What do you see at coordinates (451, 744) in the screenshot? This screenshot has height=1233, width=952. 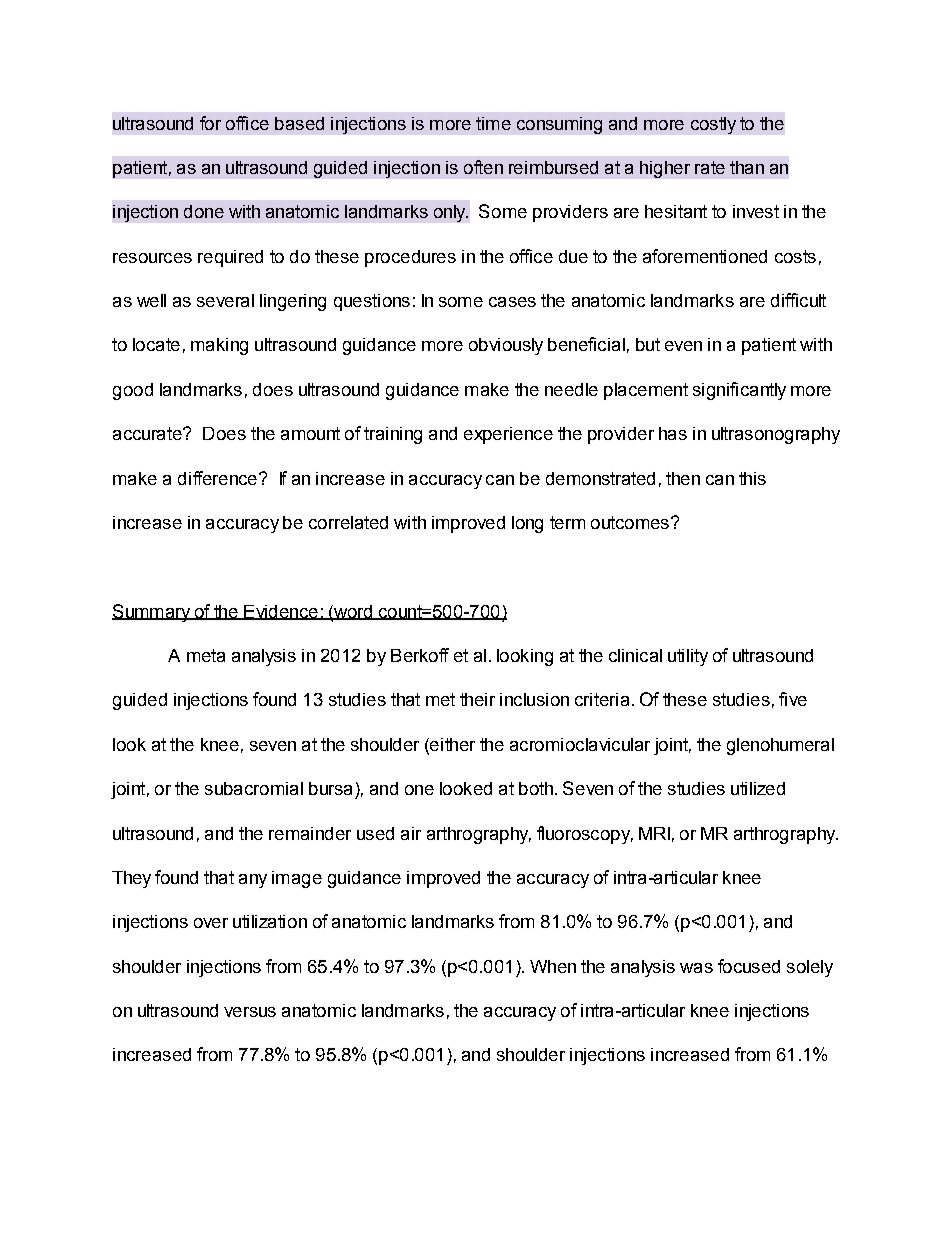 I see `either` at bounding box center [451, 744].
